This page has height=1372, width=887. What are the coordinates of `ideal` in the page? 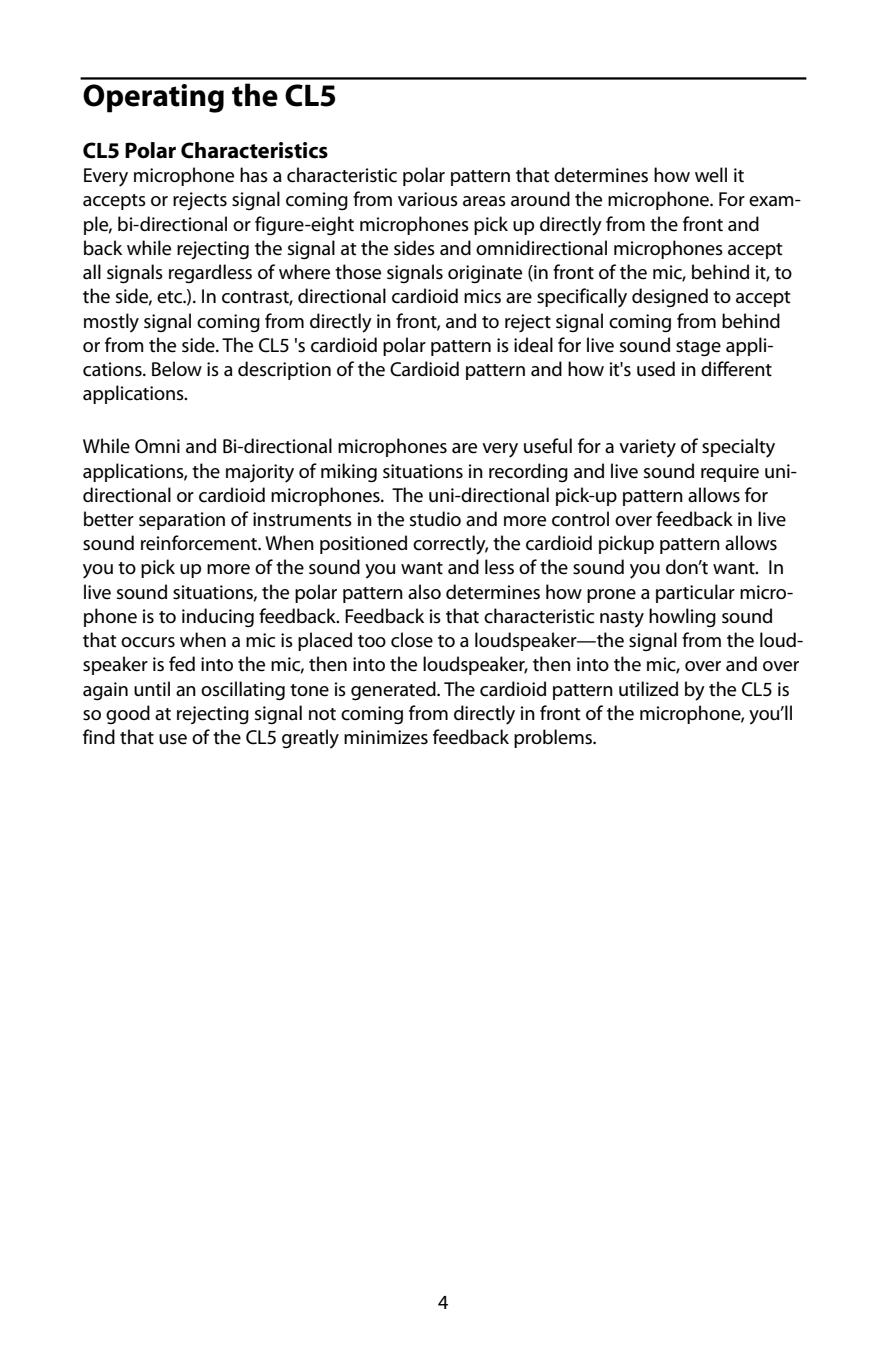 It's located at (533, 345).
